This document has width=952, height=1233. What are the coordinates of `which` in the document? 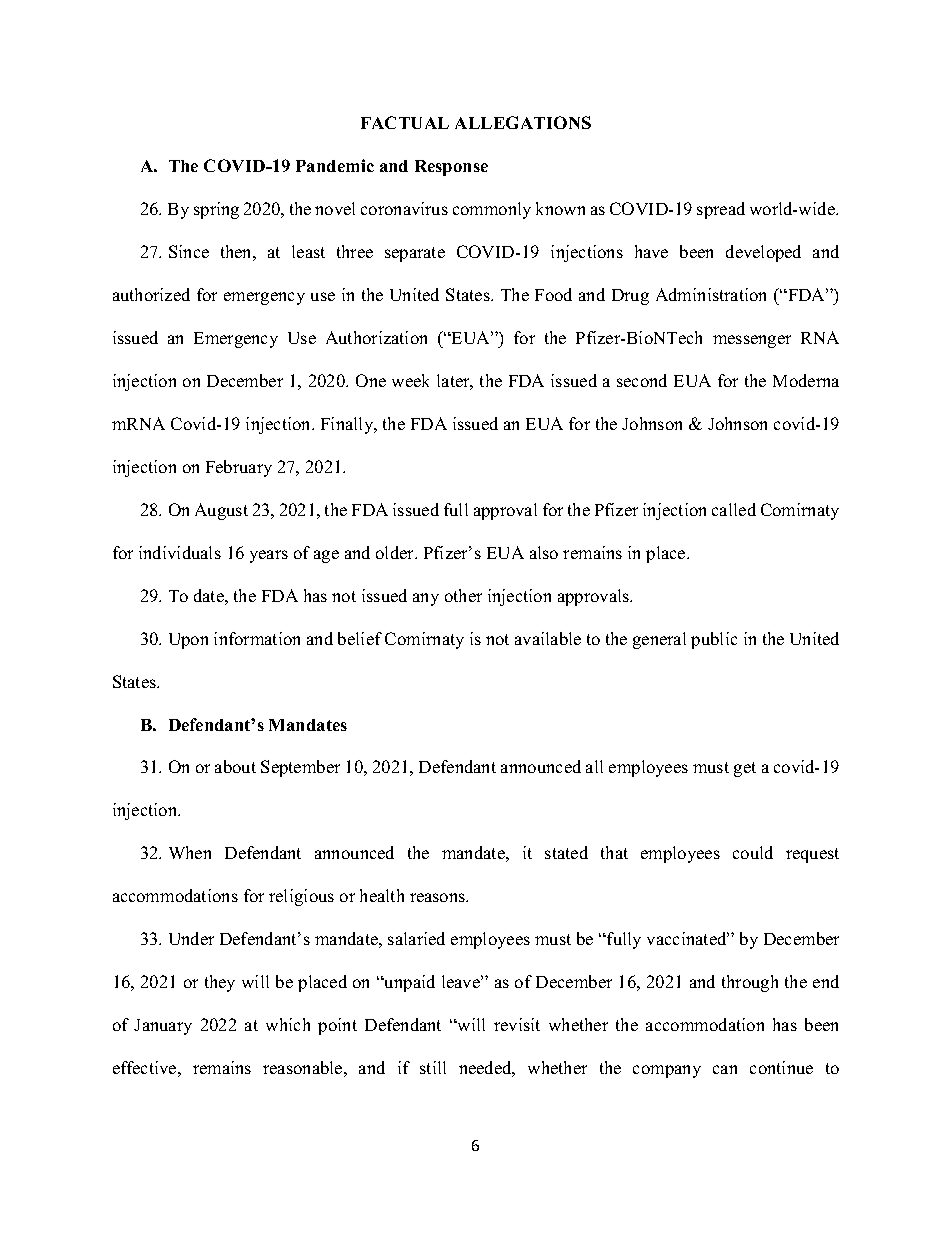 It's located at (288, 1024).
